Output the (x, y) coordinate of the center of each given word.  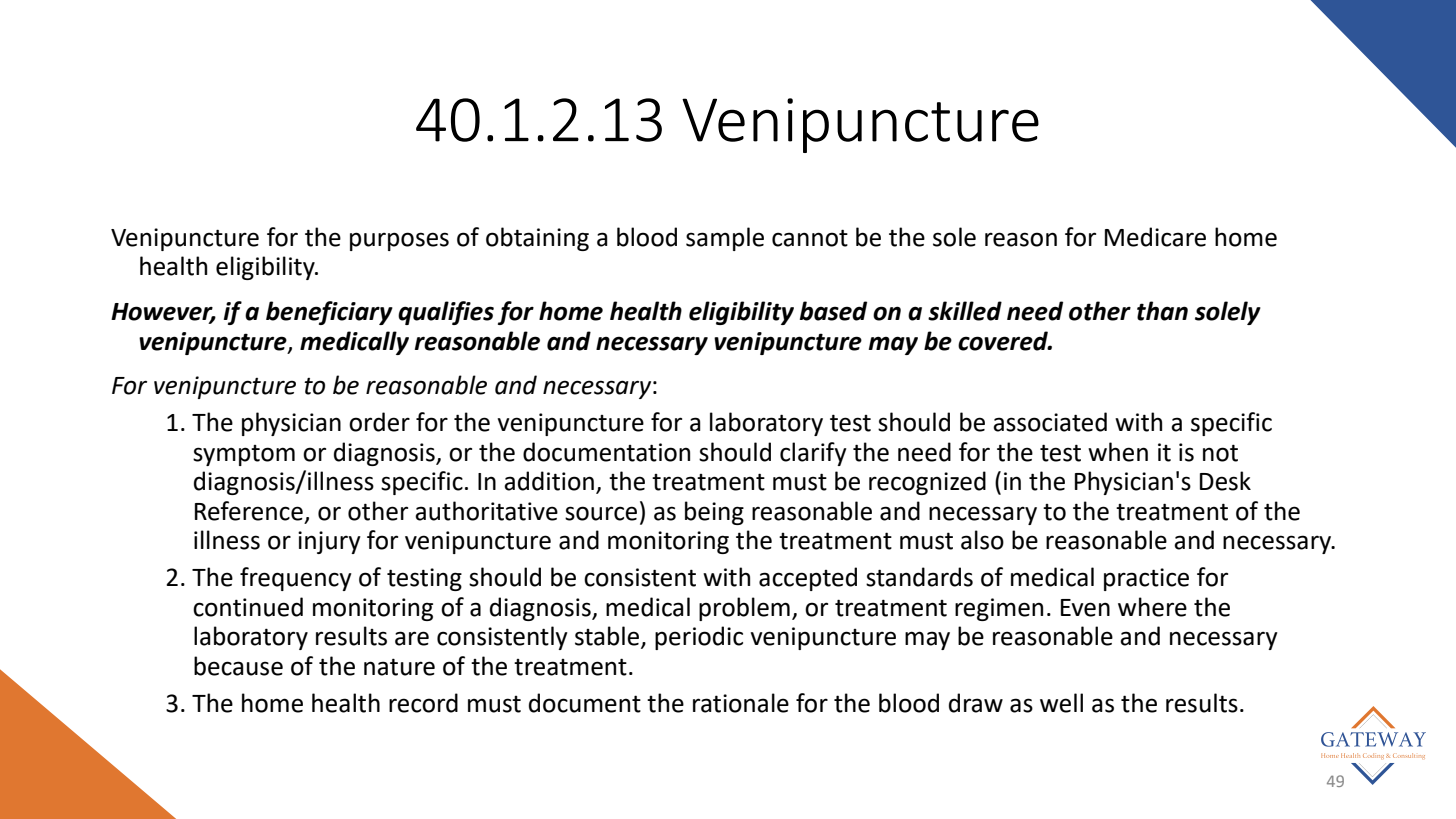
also (982, 540)
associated (1050, 422)
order (379, 422)
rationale (741, 703)
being (714, 513)
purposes (399, 241)
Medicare (1155, 237)
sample (725, 239)
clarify (813, 454)
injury (329, 542)
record (423, 703)
